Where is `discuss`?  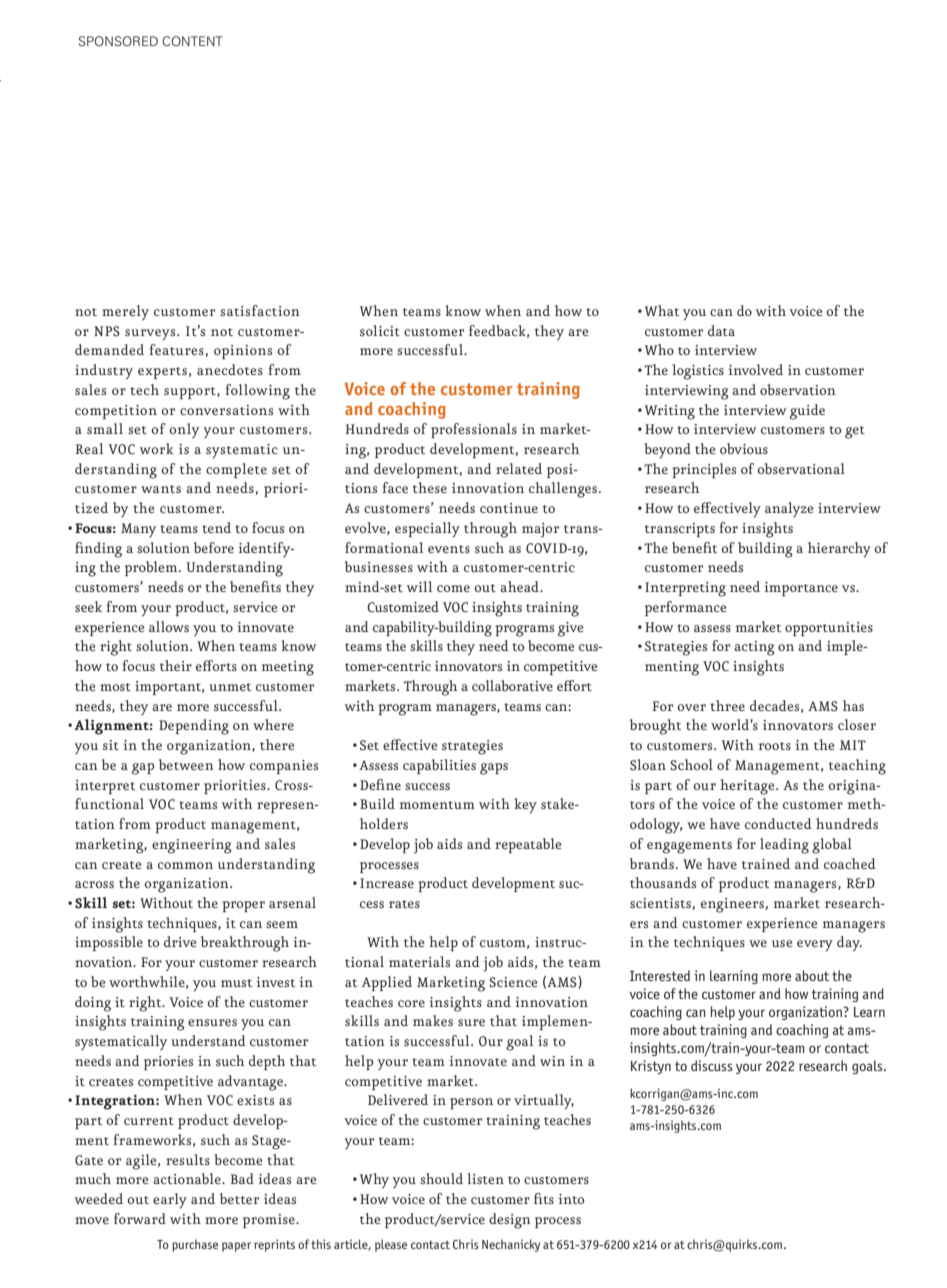
discuss is located at coordinates (711, 1065).
